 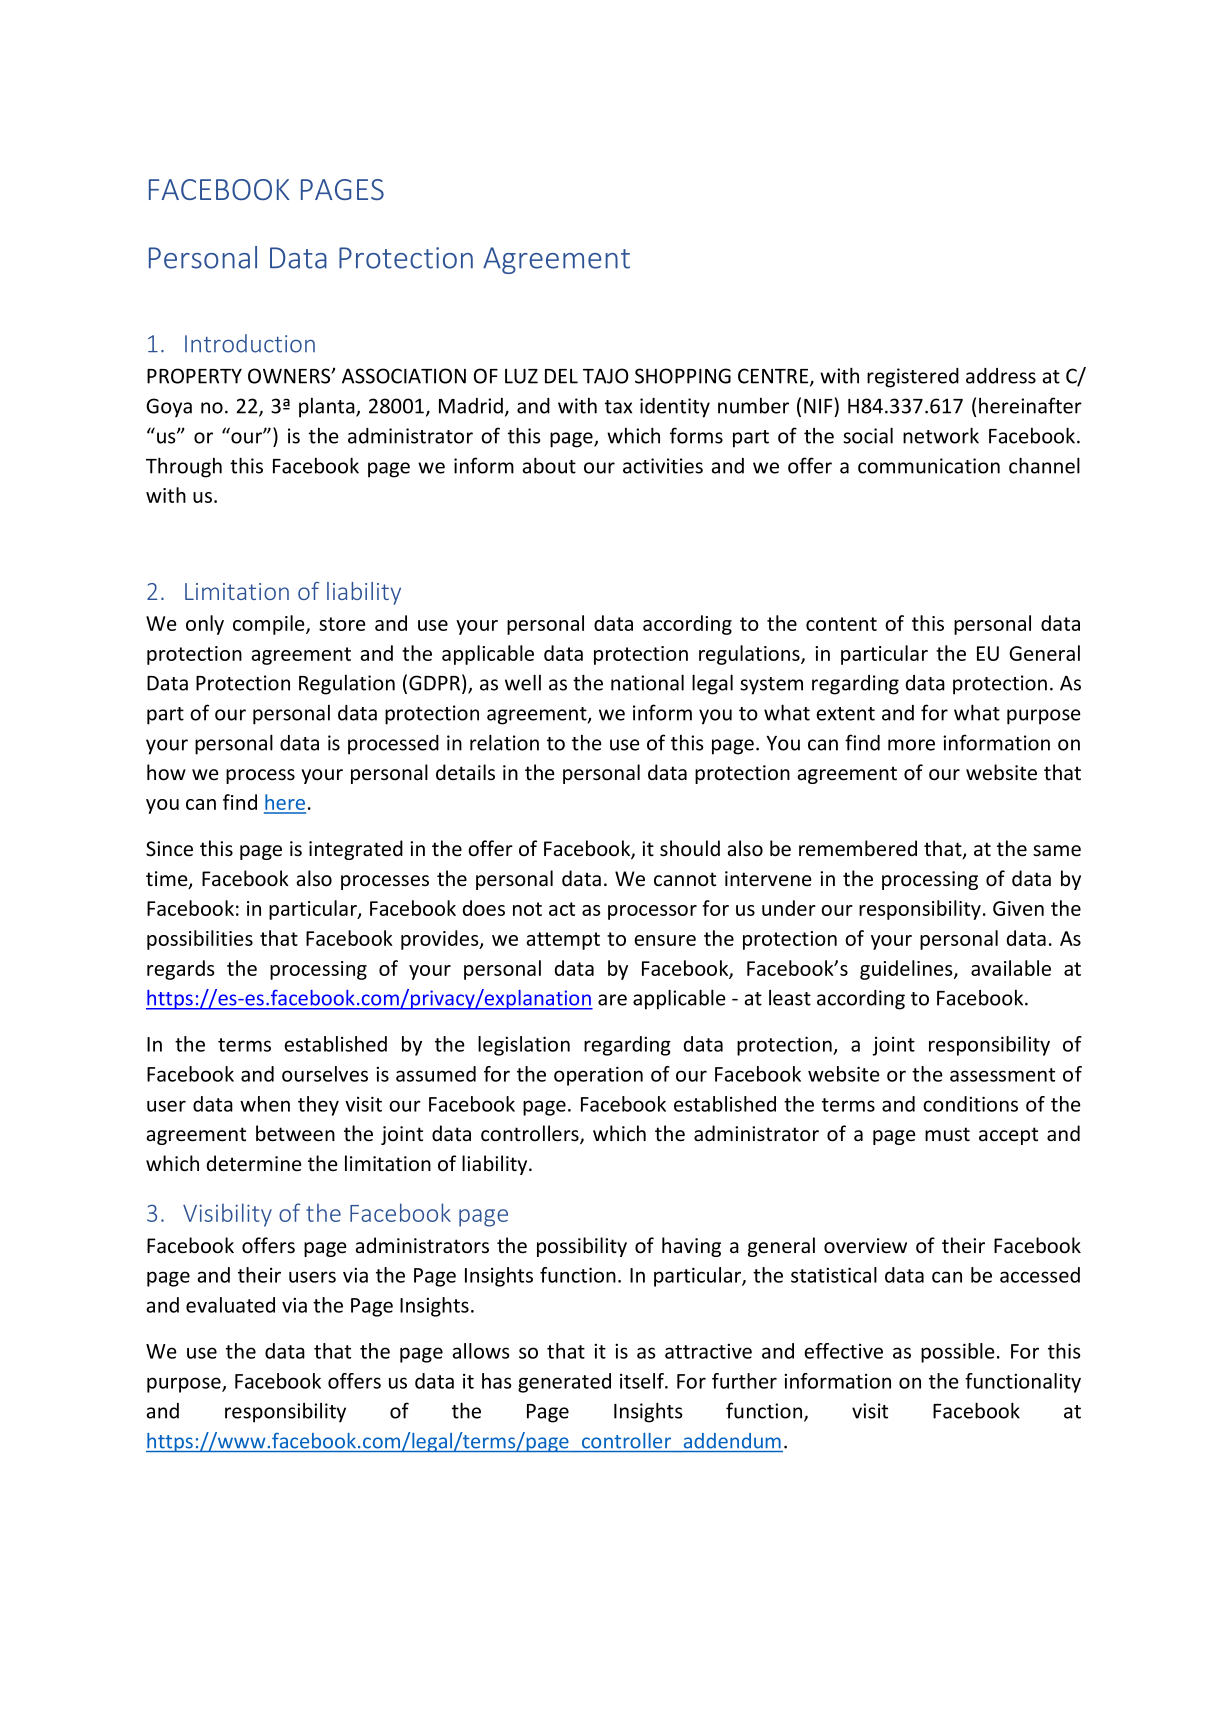 I want to click on more, so click(x=911, y=745).
